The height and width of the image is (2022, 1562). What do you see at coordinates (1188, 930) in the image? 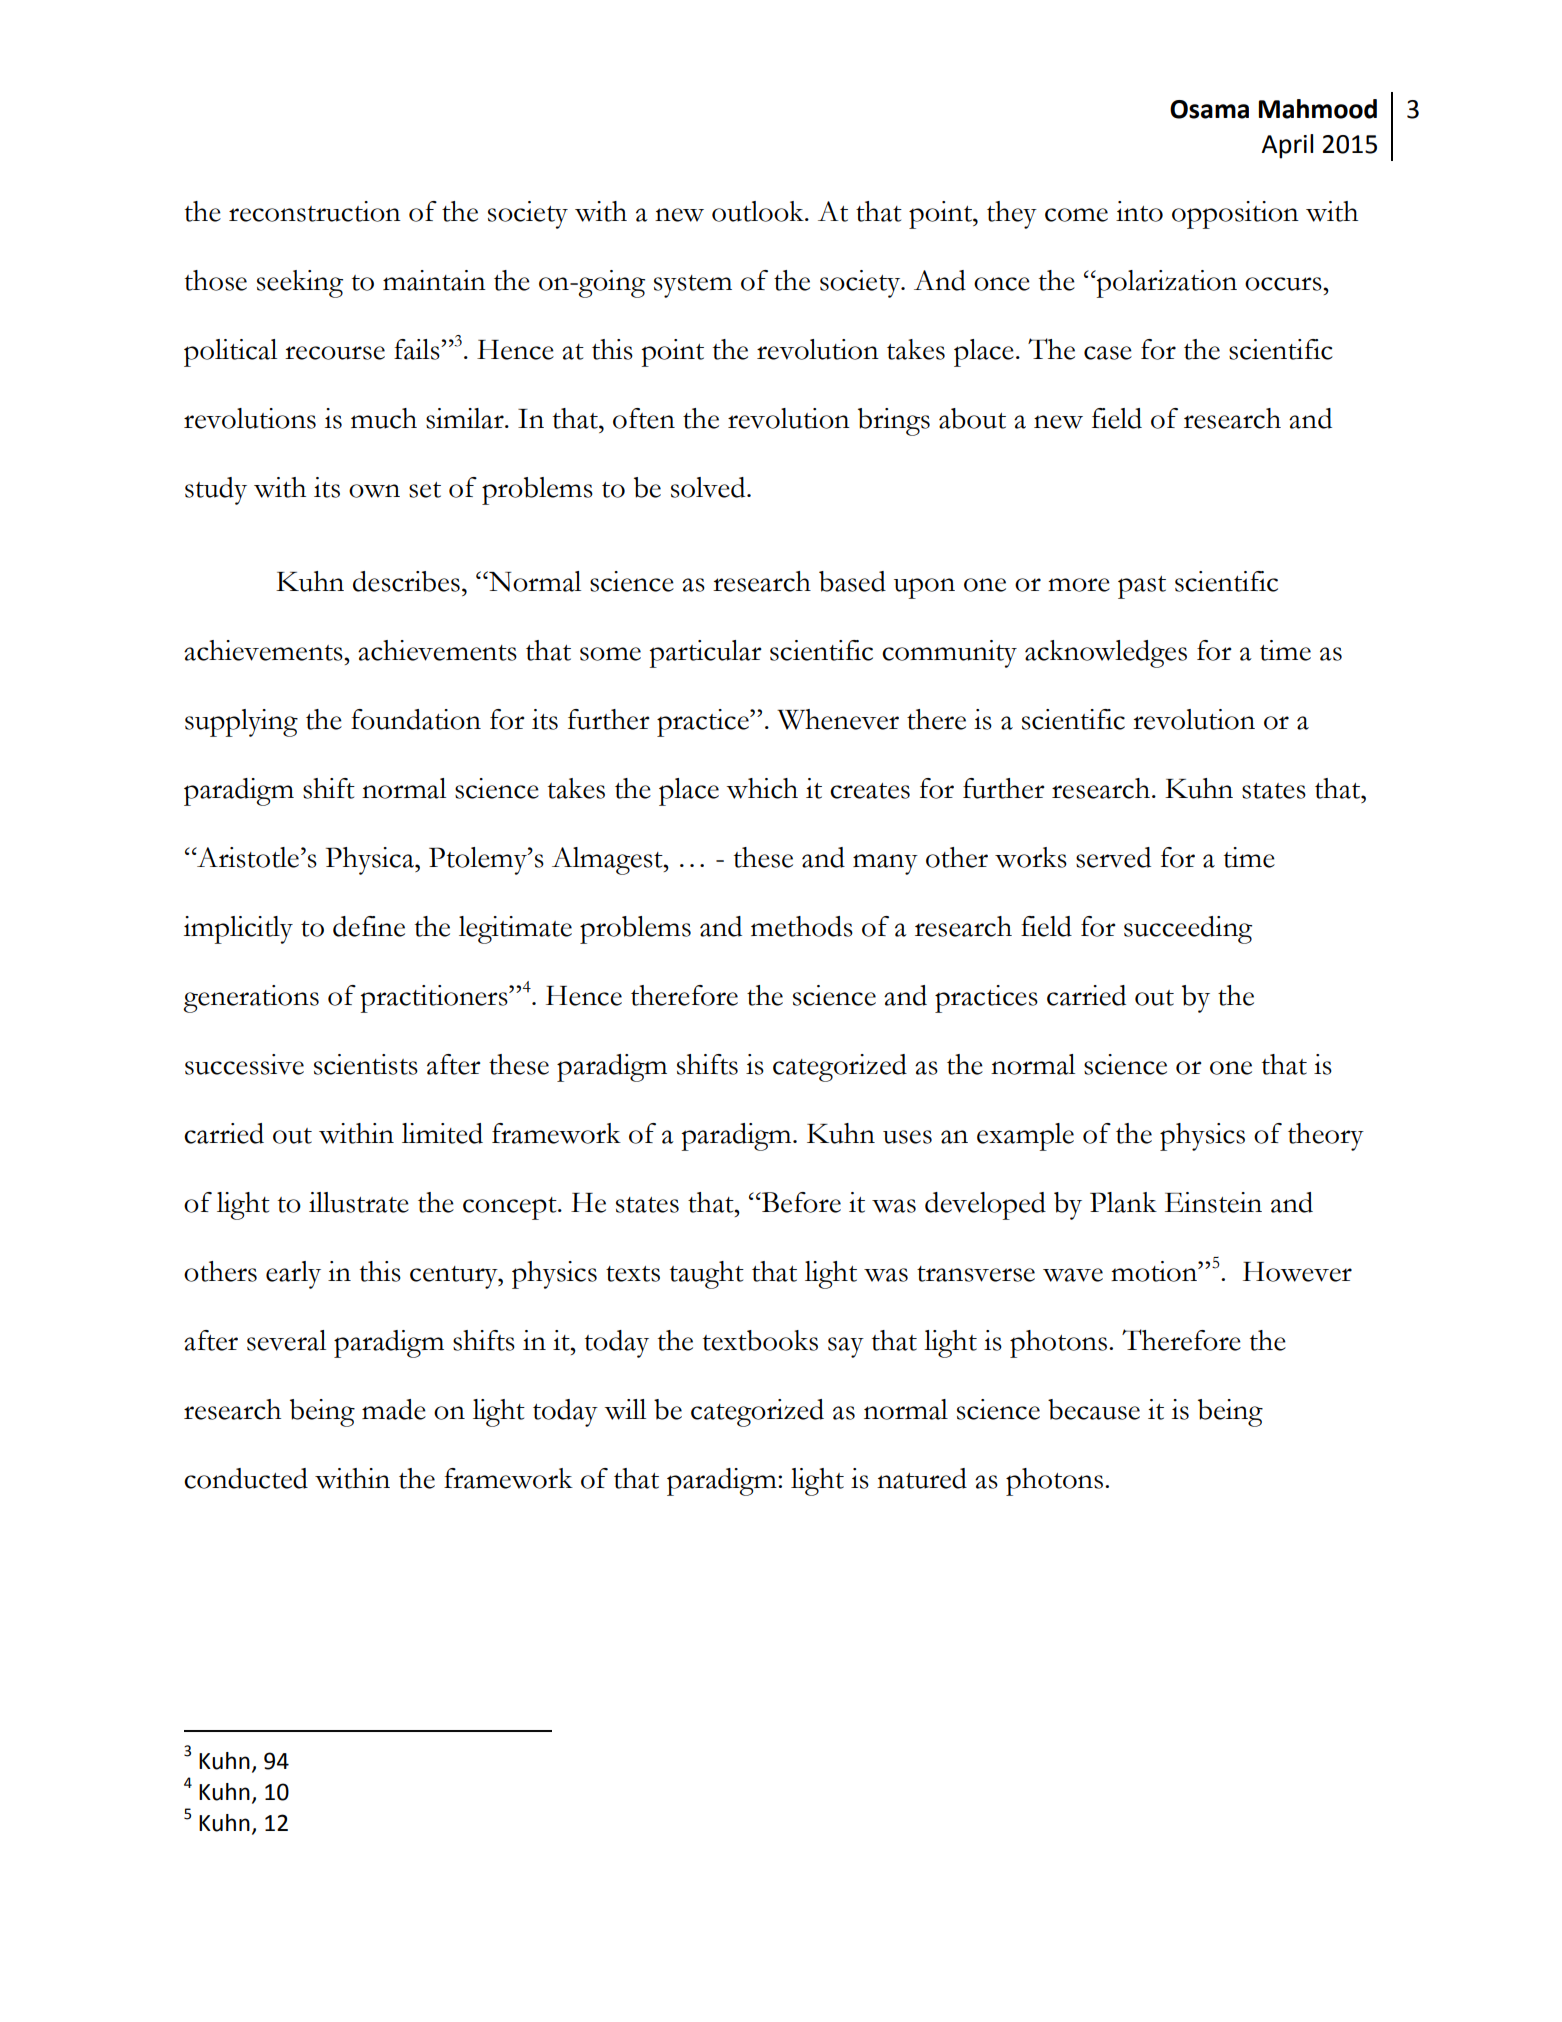
I see `succeeding` at bounding box center [1188, 930].
